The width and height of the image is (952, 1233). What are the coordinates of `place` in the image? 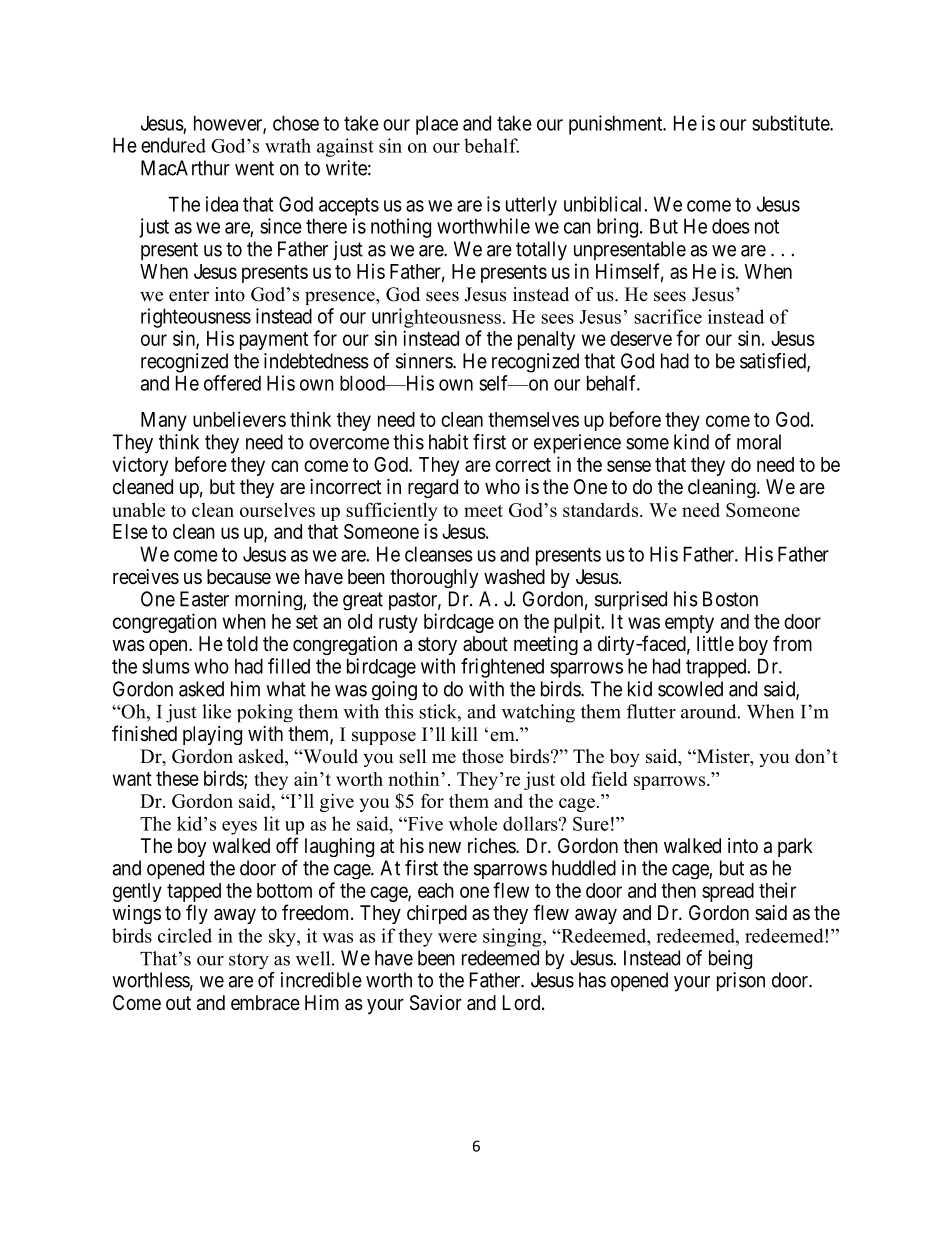 It's located at (437, 125).
